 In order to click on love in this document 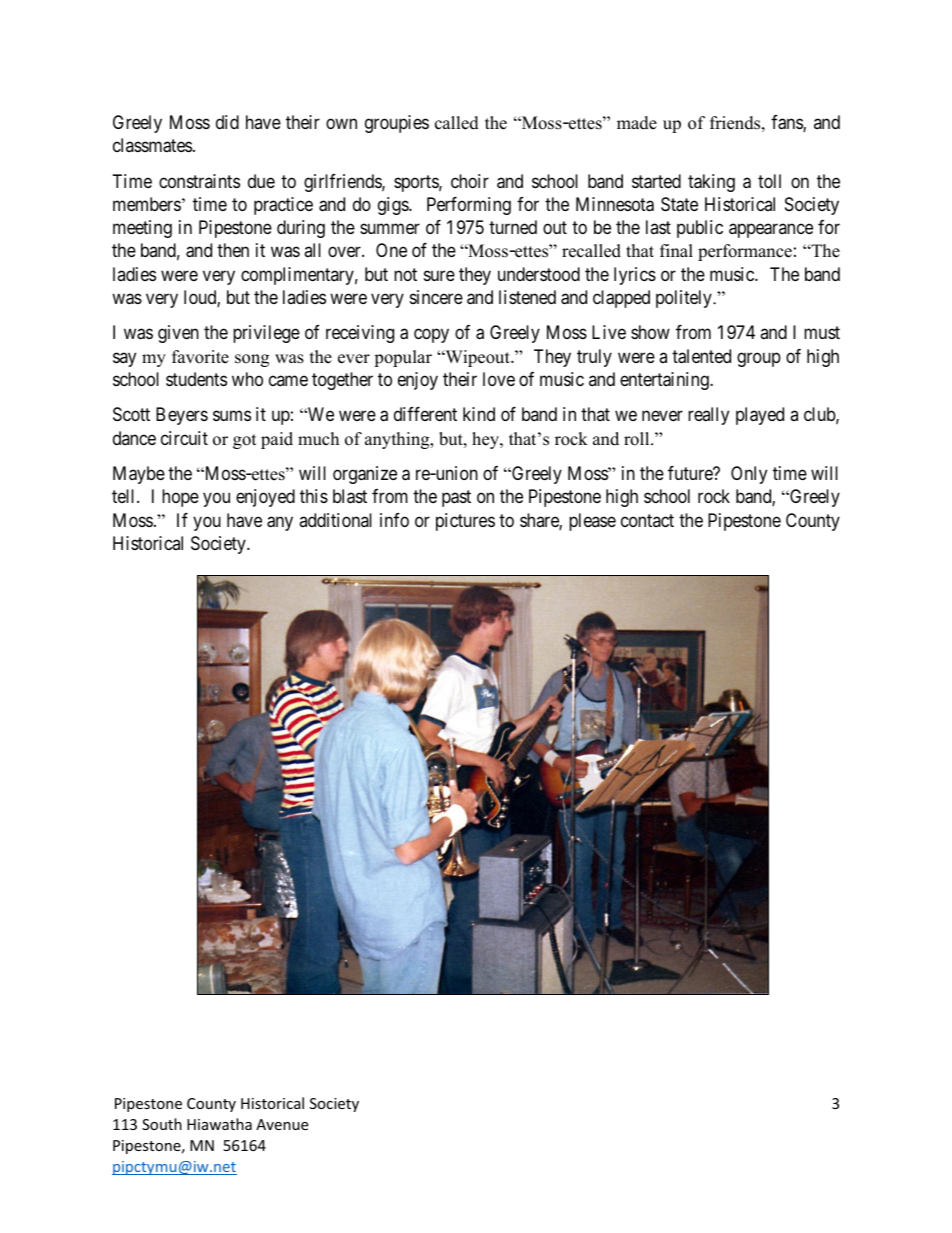, I will do `click(499, 379)`.
